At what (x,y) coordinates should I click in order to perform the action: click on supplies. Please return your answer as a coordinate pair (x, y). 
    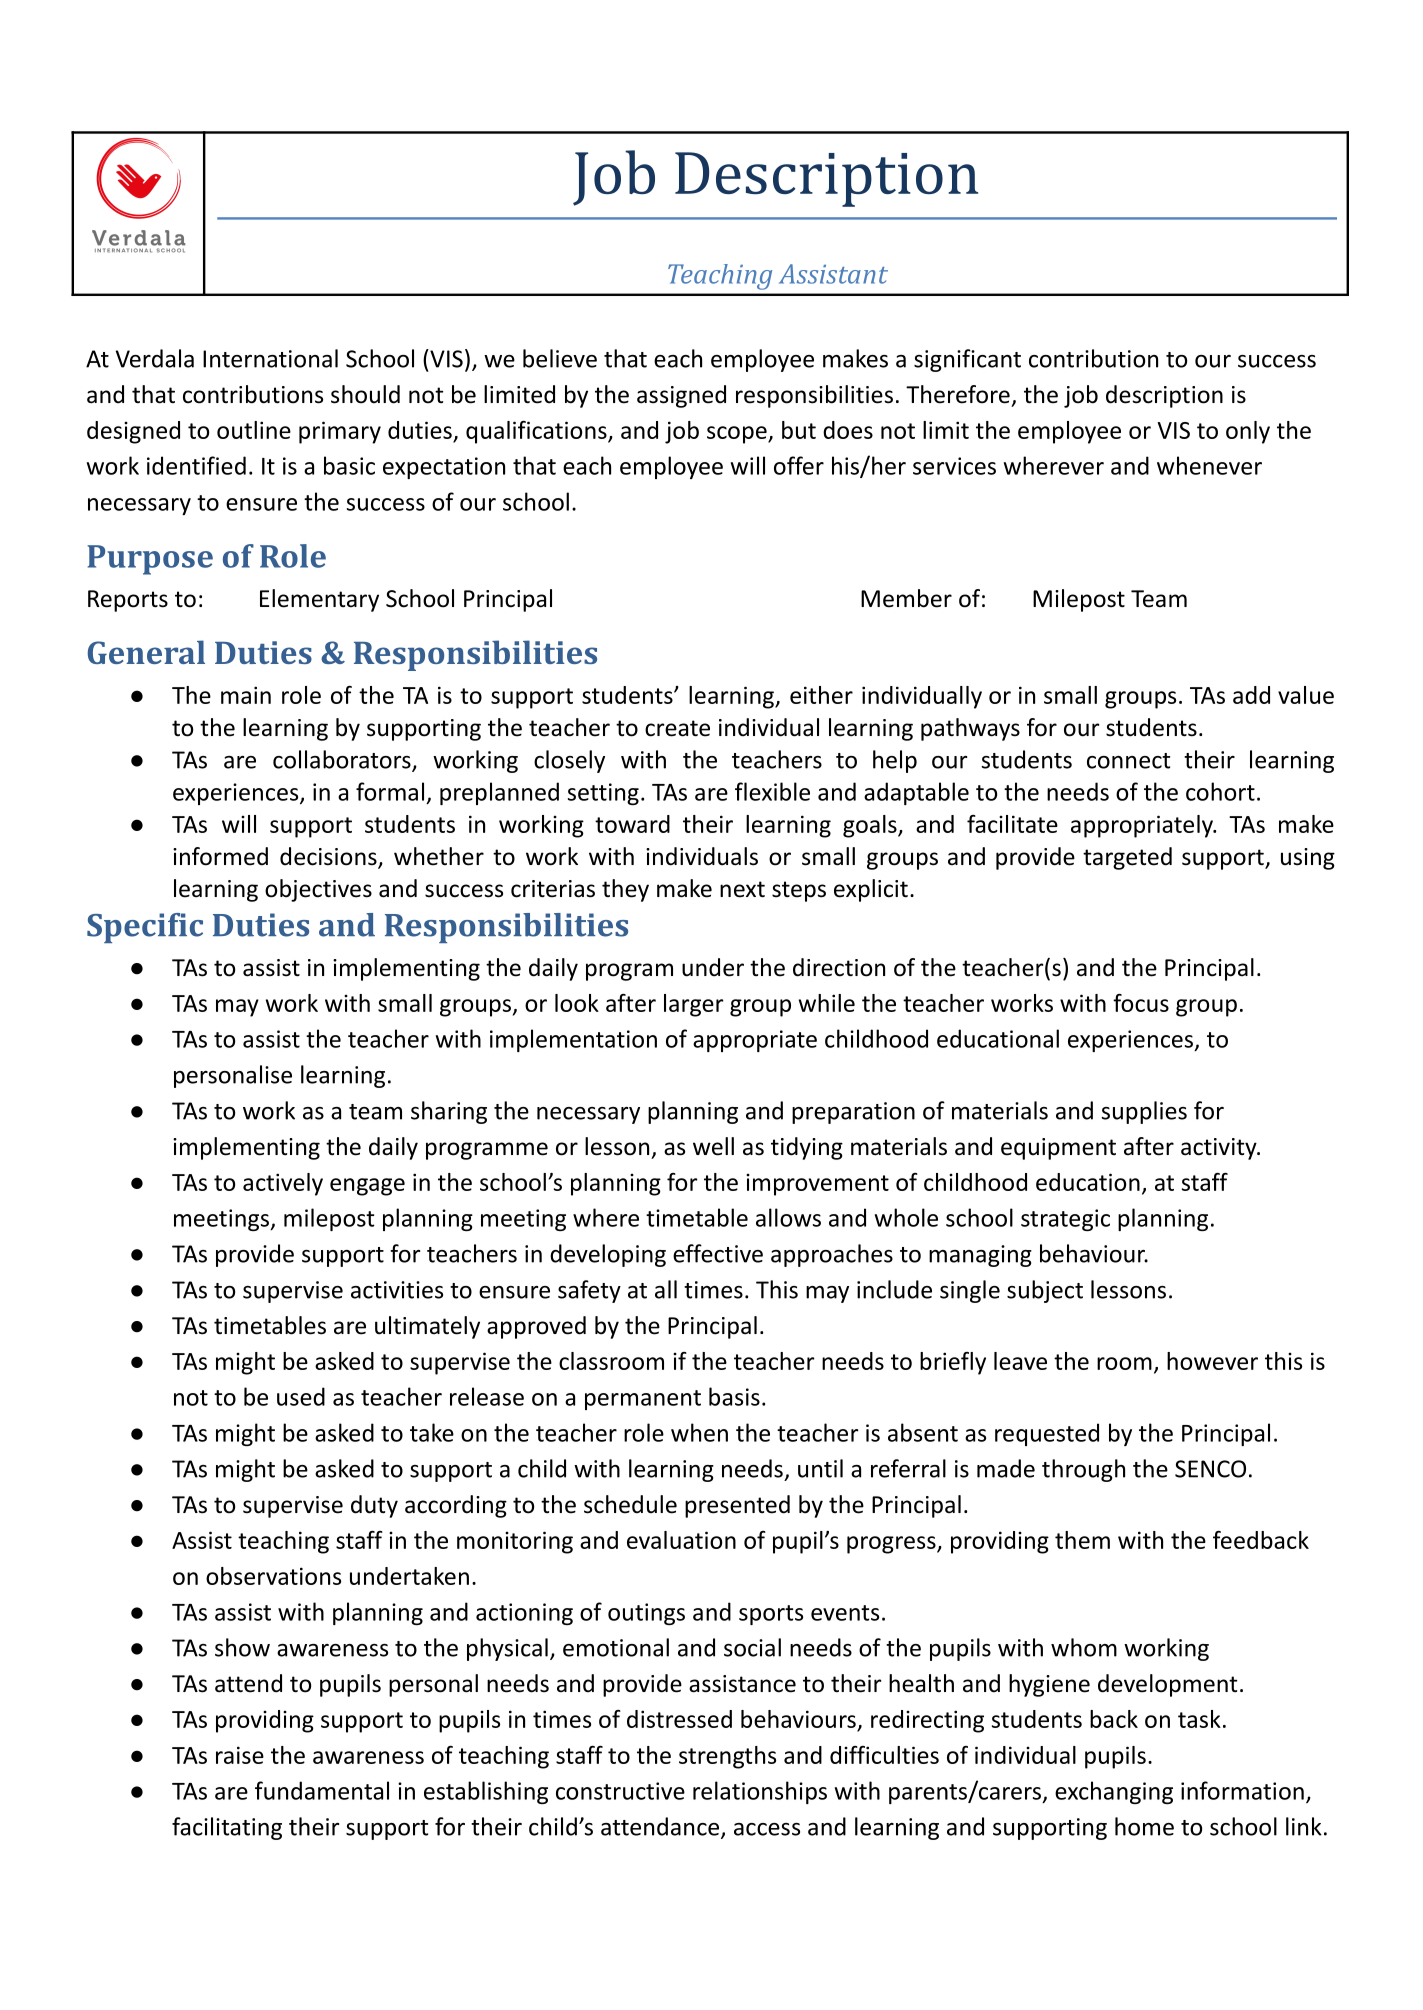
    Looking at the image, I should click on (1144, 1112).
